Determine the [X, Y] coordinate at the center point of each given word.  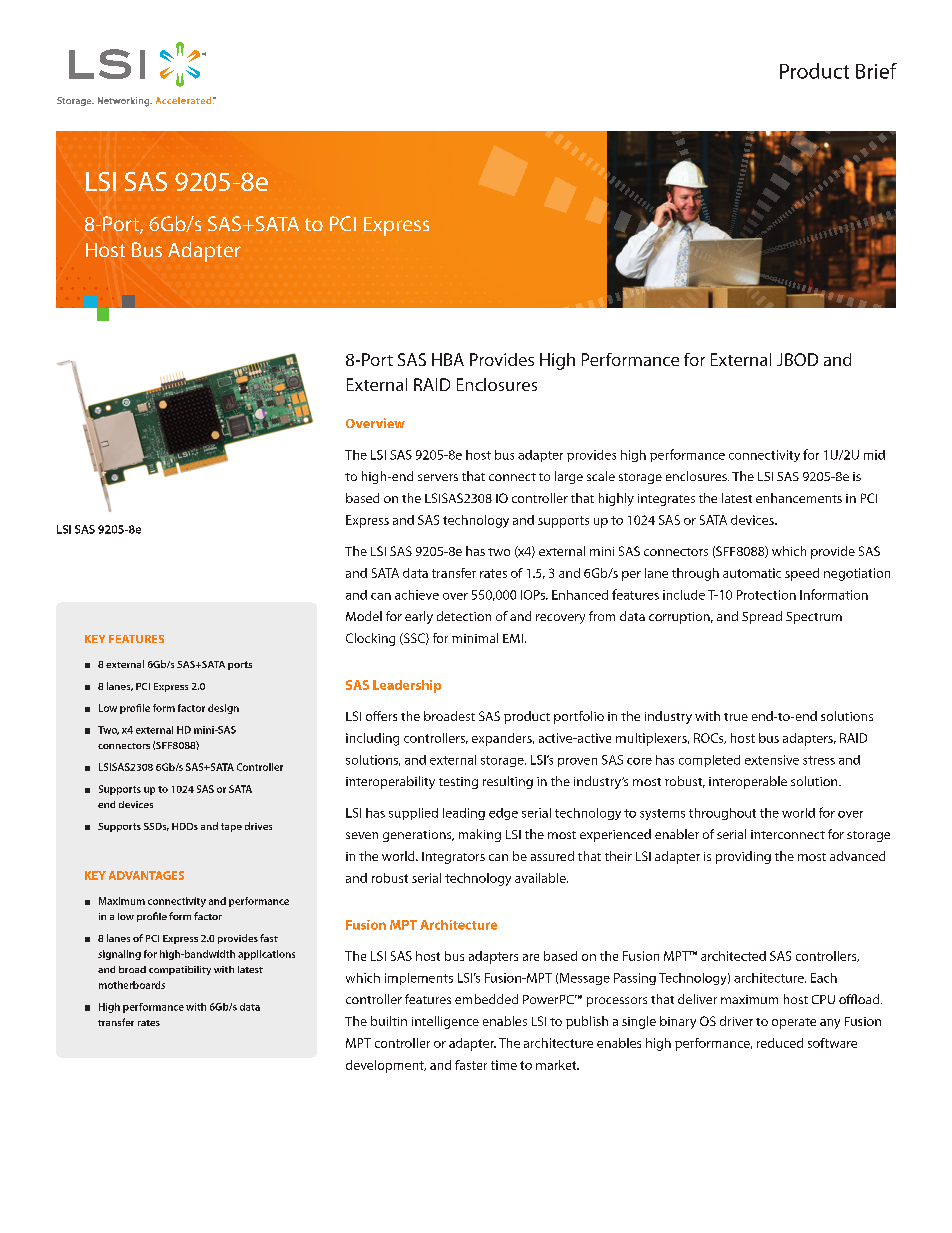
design [223, 709]
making [480, 835]
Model [364, 616]
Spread [762, 617]
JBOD [797, 359]
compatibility [180, 970]
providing [743, 857]
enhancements [799, 498]
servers [438, 477]
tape [231, 827]
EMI [513, 638]
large [569, 477]
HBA [448, 359]
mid [874, 455]
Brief [876, 71]
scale [601, 476]
